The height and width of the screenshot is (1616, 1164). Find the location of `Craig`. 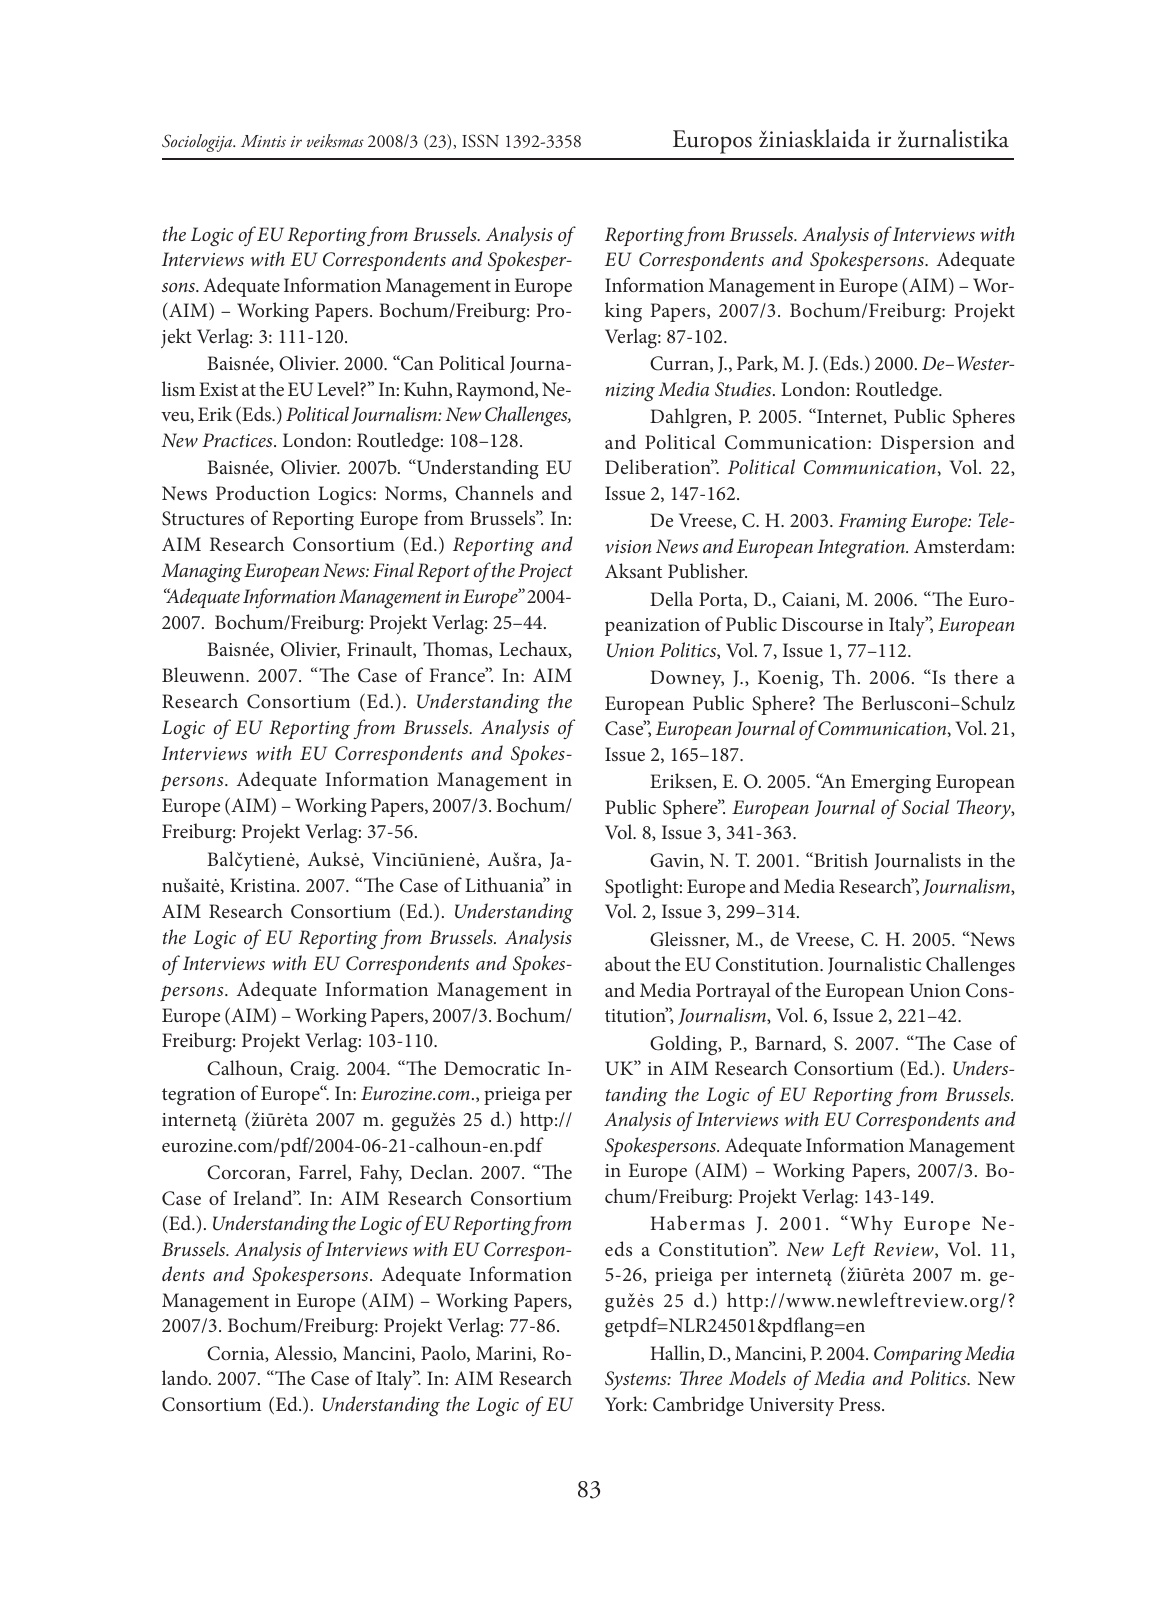

Craig is located at coordinates (314, 1071).
